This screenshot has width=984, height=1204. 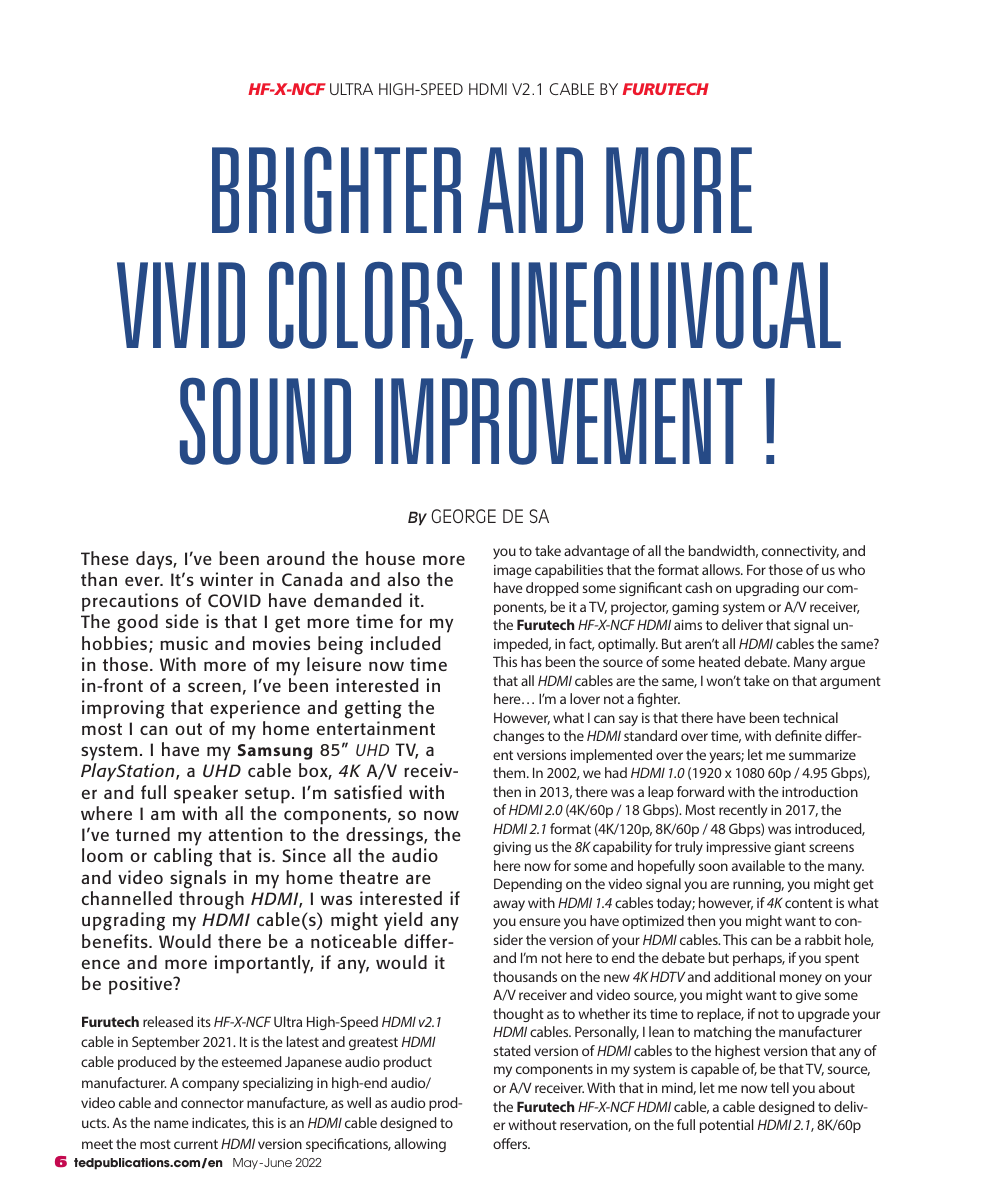 What do you see at coordinates (726, 1126) in the screenshot?
I see `potential` at bounding box center [726, 1126].
